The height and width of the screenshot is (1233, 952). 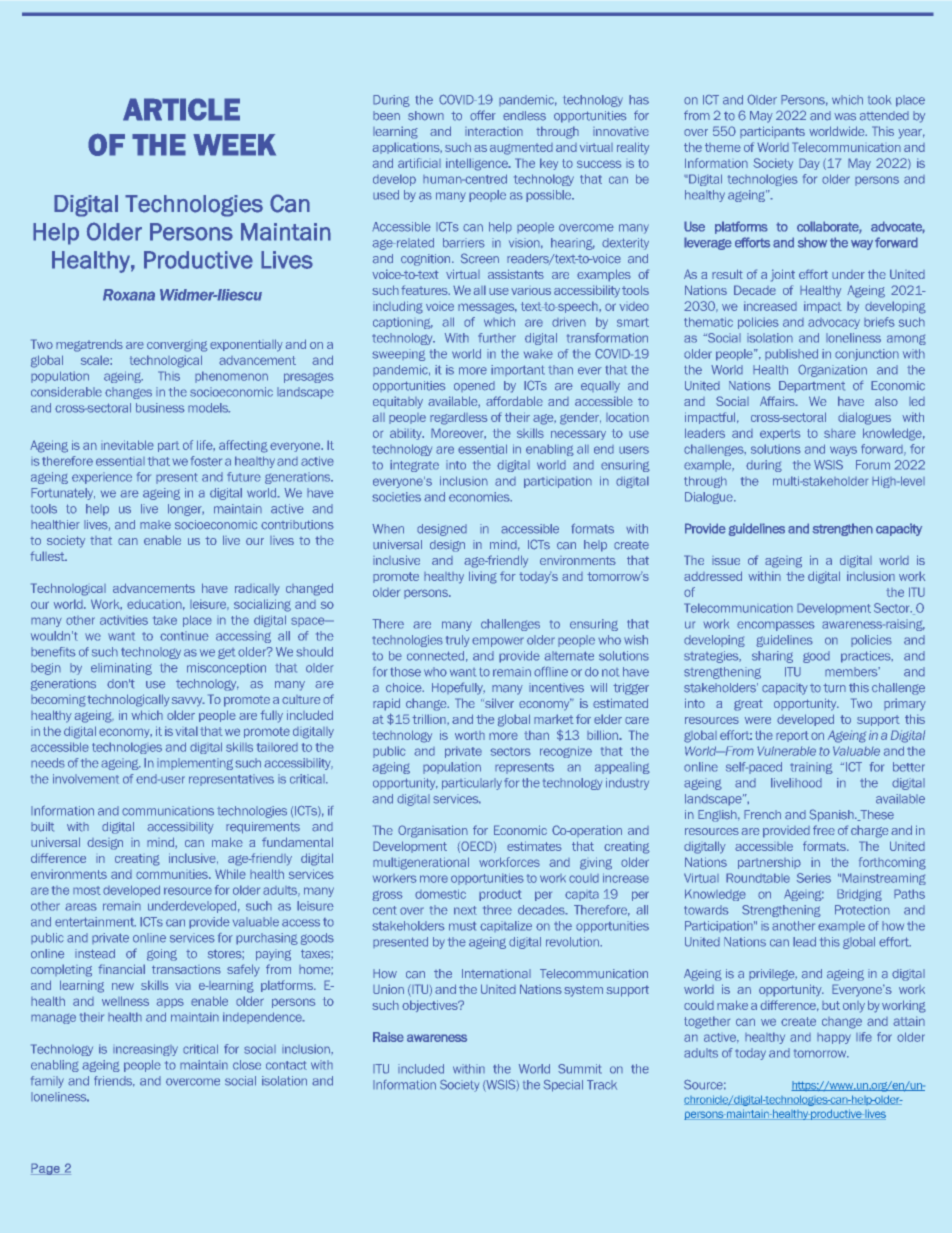 What do you see at coordinates (814, 878) in the screenshot?
I see `Series` at bounding box center [814, 878].
